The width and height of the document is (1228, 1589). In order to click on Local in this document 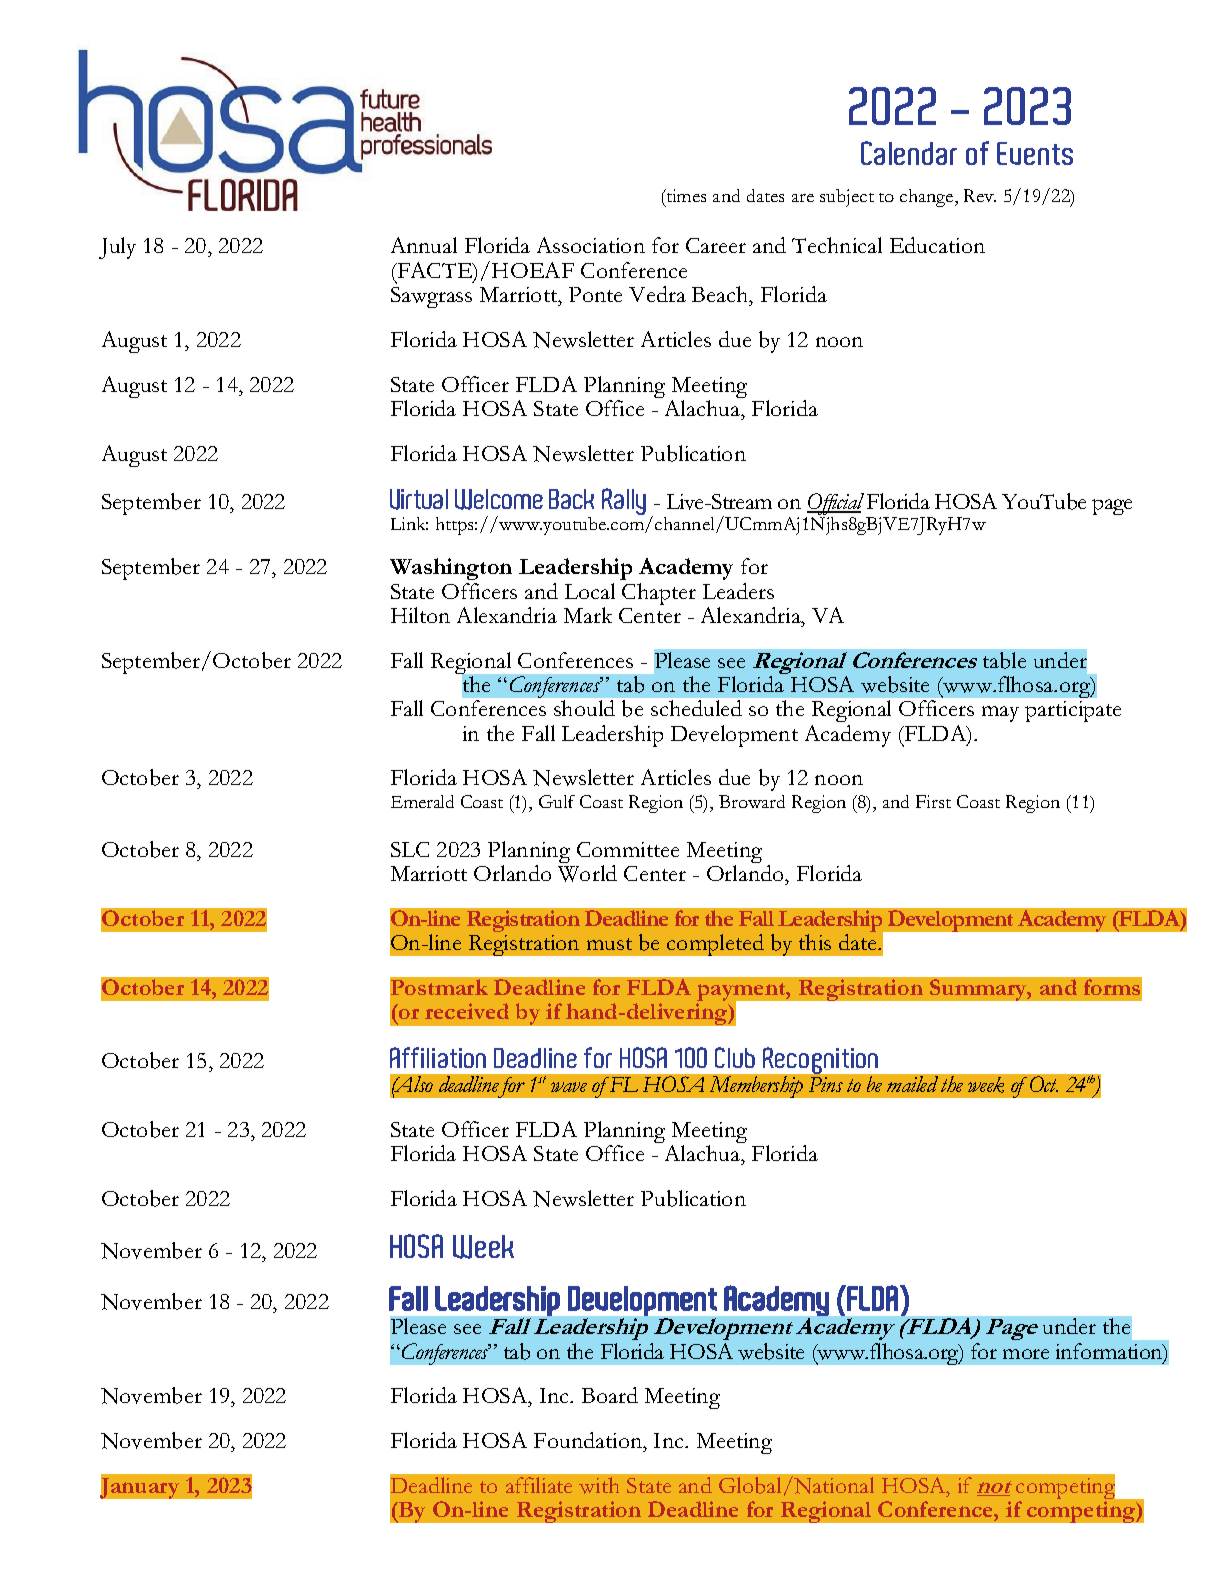, I will do `click(590, 591)`.
